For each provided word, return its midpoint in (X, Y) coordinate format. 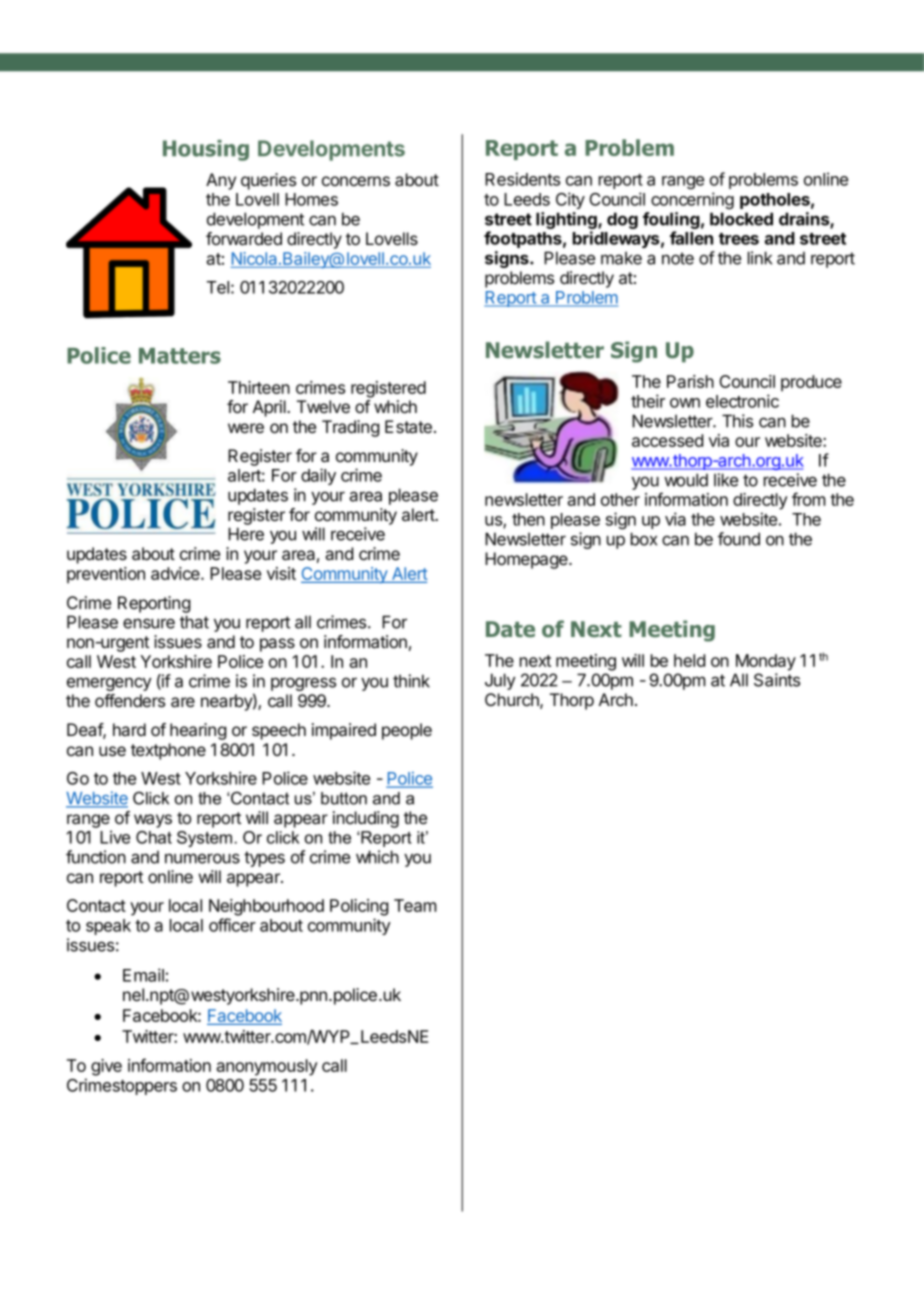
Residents (522, 179)
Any (221, 181)
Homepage (527, 560)
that (194, 622)
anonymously (267, 1067)
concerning (692, 200)
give (106, 1067)
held (689, 660)
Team (415, 905)
